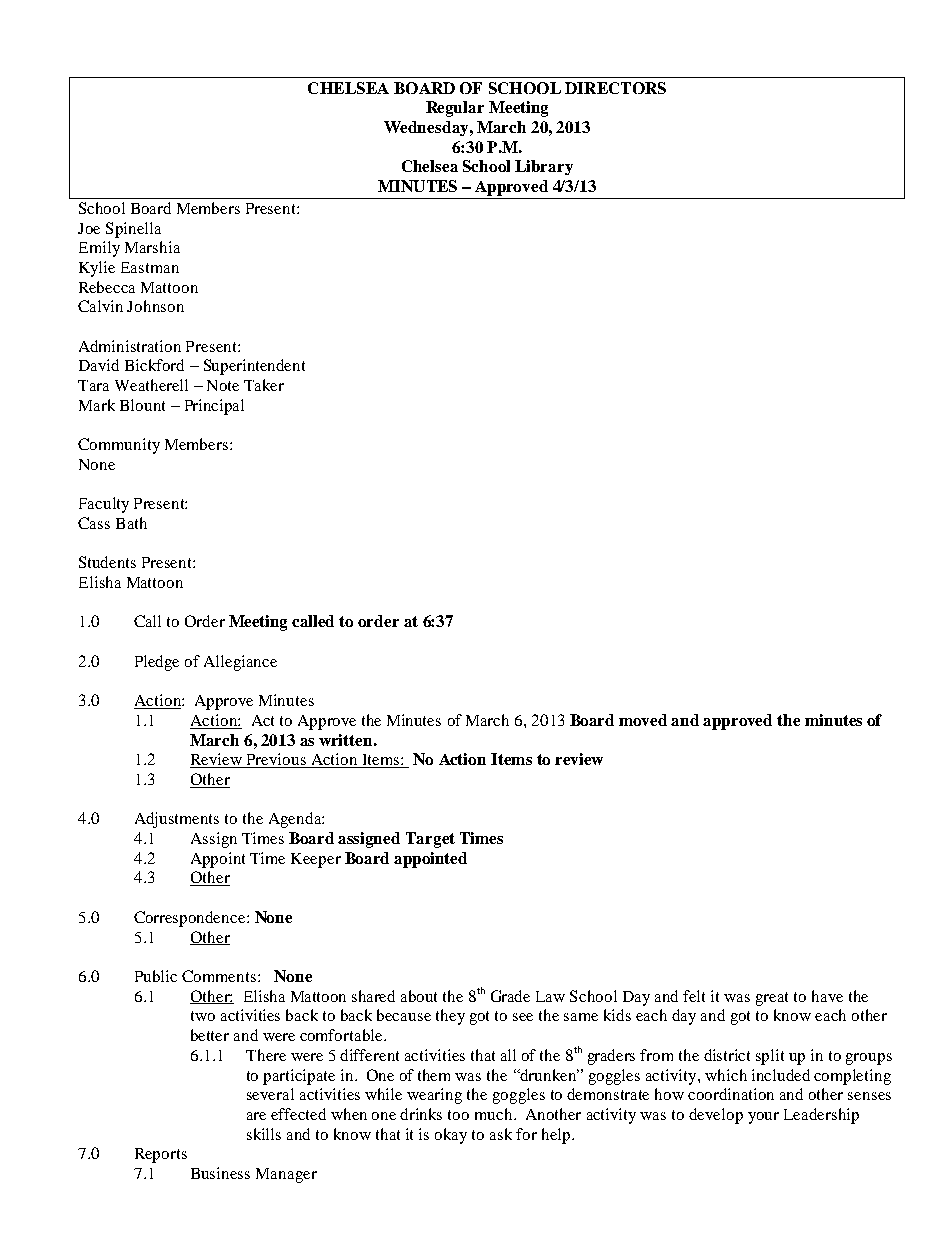 This image has height=1233, width=952. What do you see at coordinates (264, 385) in the image?
I see `Taker` at bounding box center [264, 385].
